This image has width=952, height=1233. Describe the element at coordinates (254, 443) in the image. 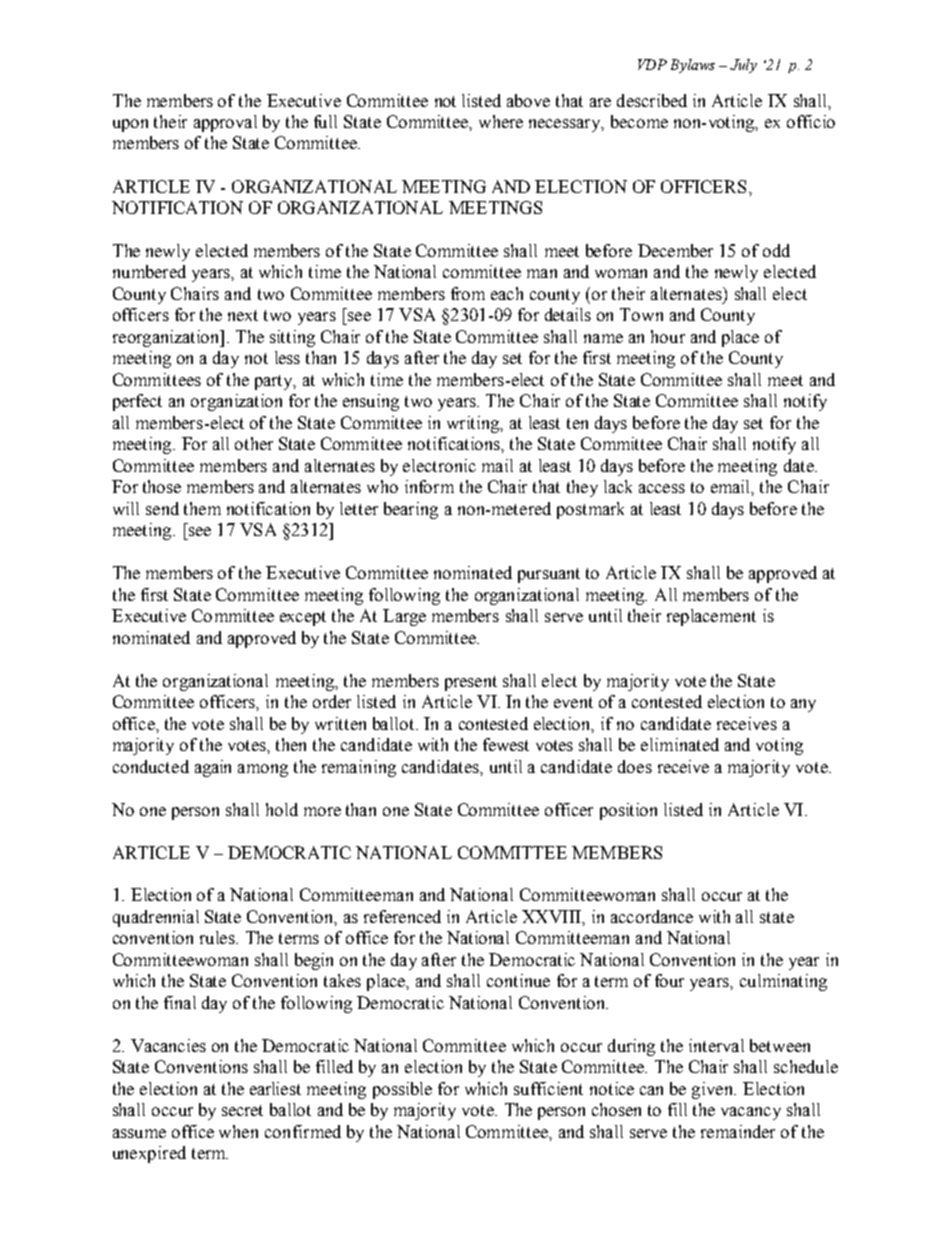

I see `other` at that location.
